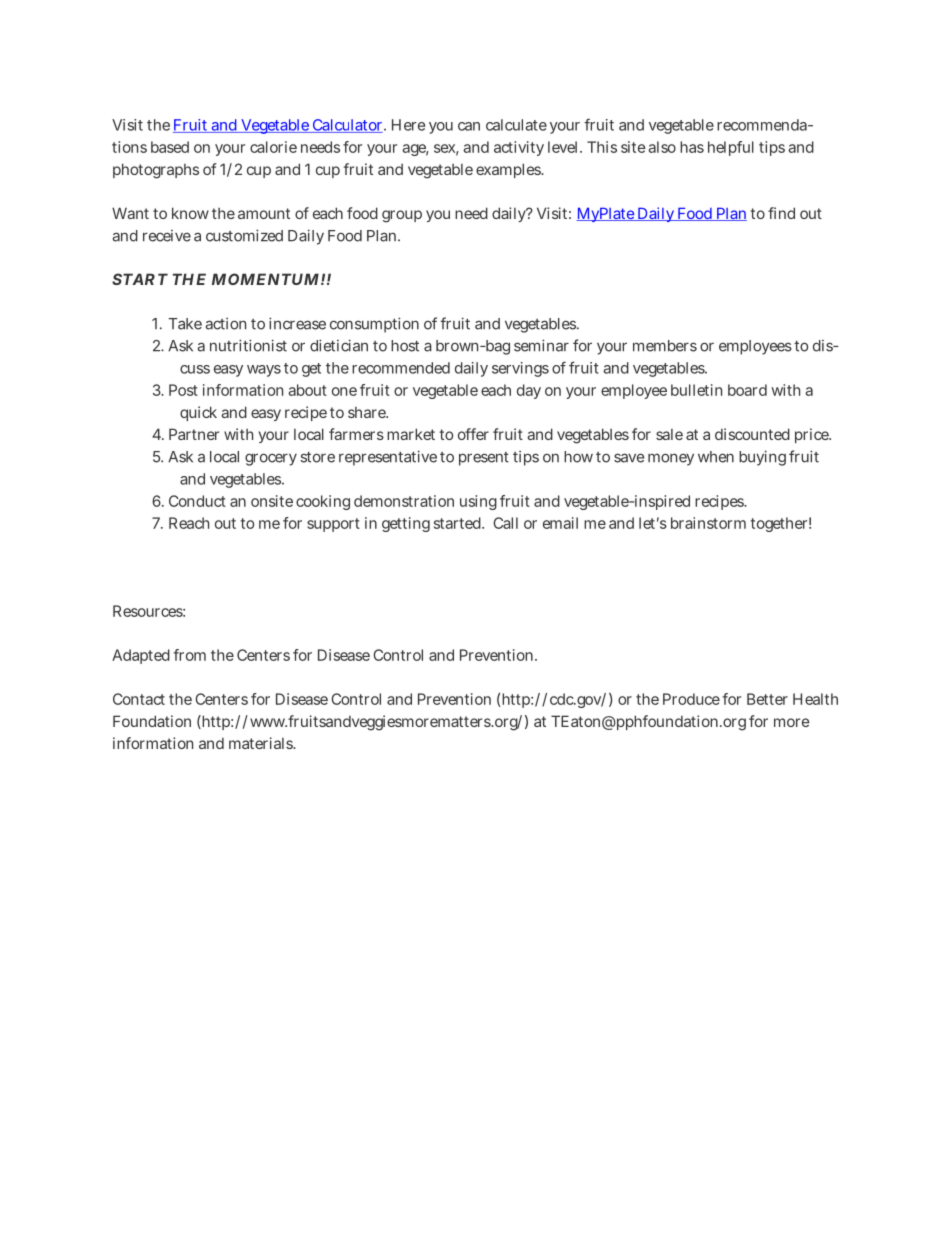 Image resolution: width=952 pixels, height=1233 pixels. I want to click on materials, so click(262, 743).
